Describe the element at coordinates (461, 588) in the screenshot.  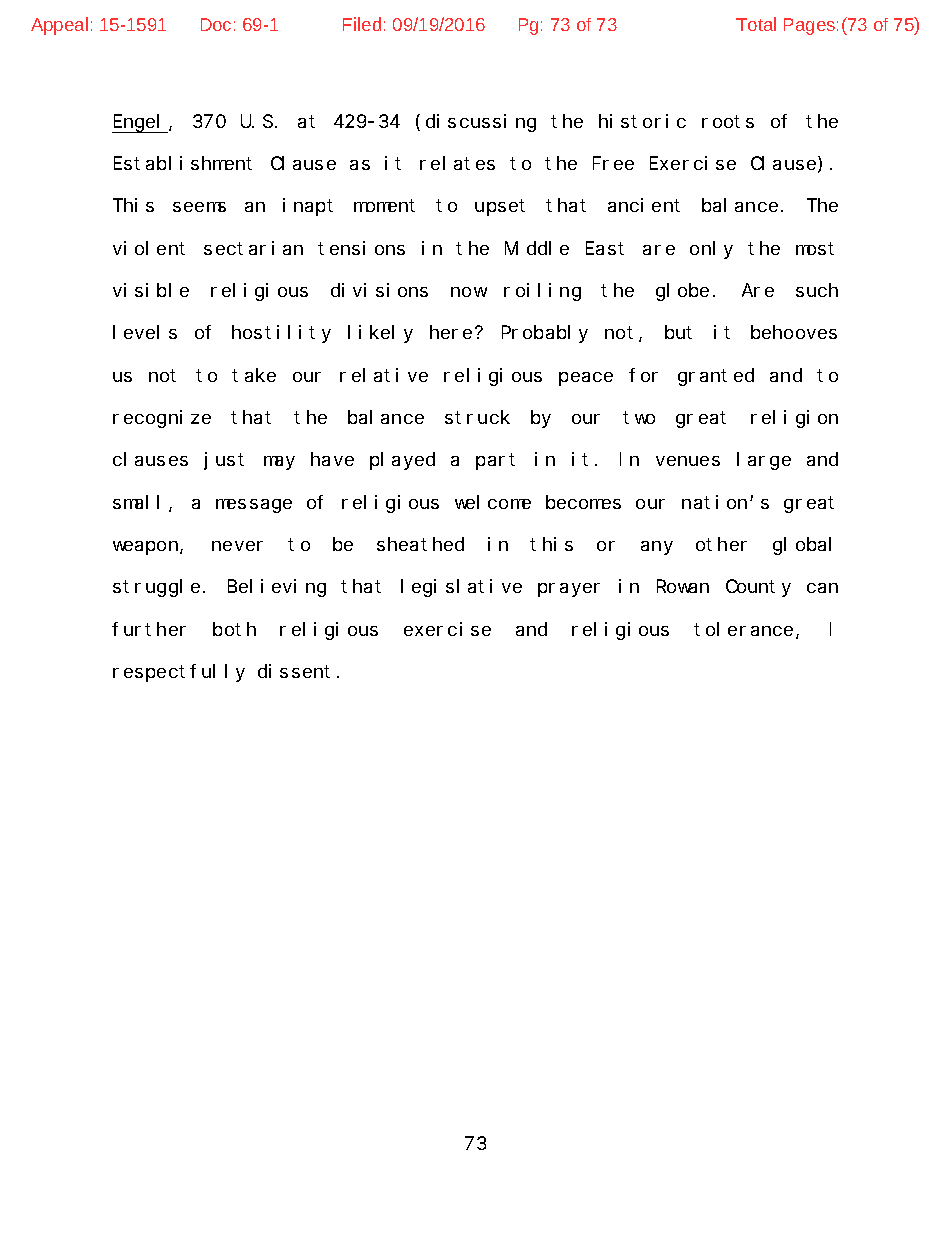
I see `legislative` at that location.
